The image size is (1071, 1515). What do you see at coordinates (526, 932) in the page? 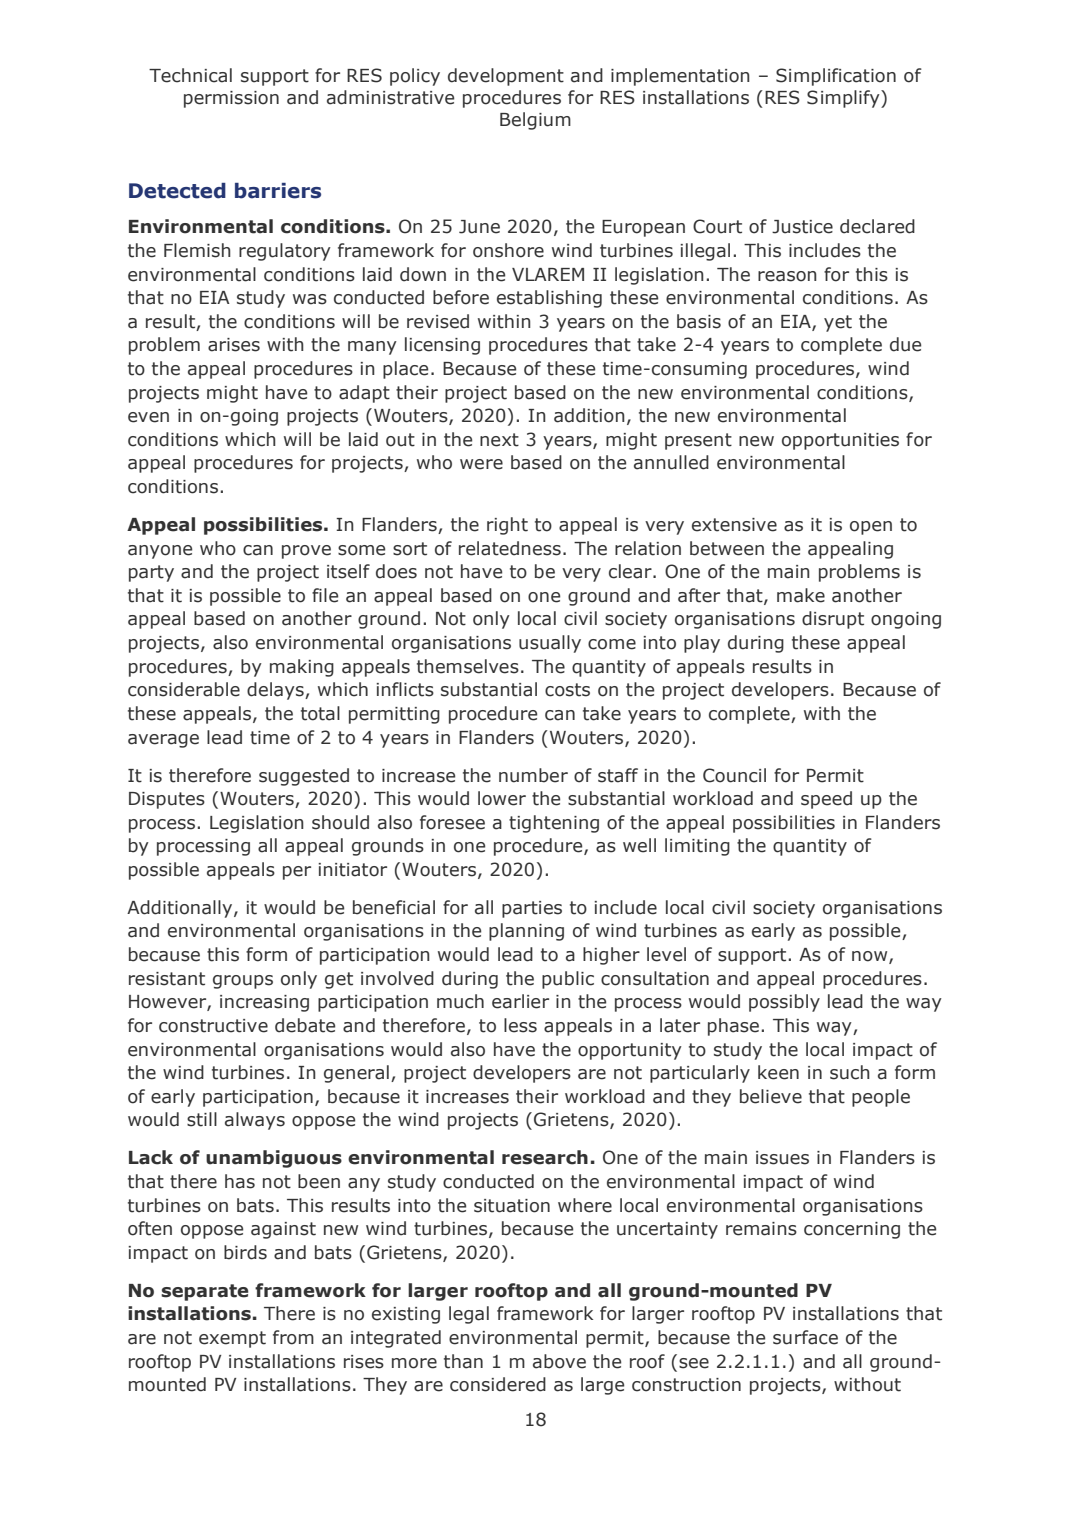
I see `planning` at bounding box center [526, 932].
